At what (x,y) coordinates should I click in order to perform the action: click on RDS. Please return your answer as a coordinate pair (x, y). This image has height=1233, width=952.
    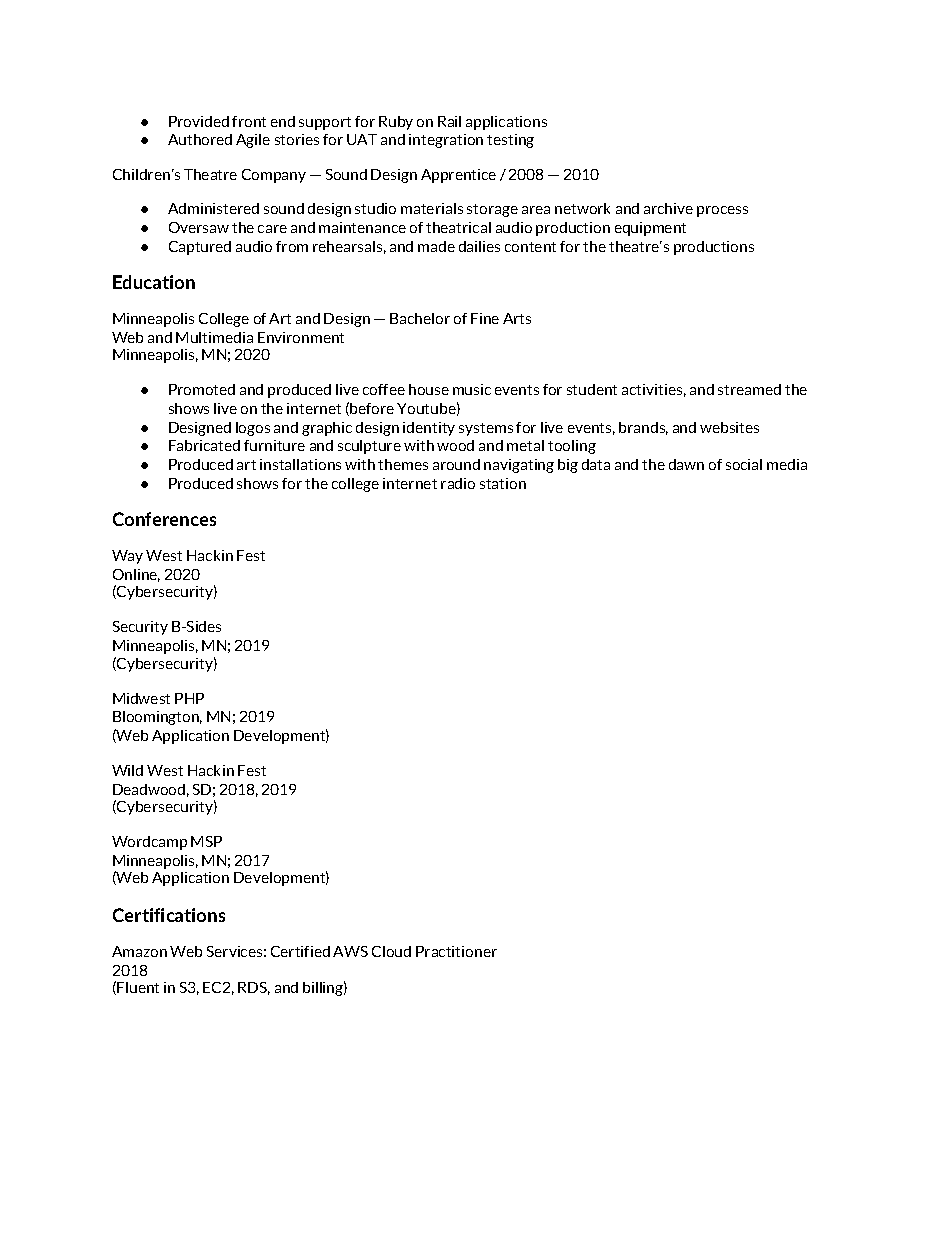
    Looking at the image, I should click on (254, 988).
